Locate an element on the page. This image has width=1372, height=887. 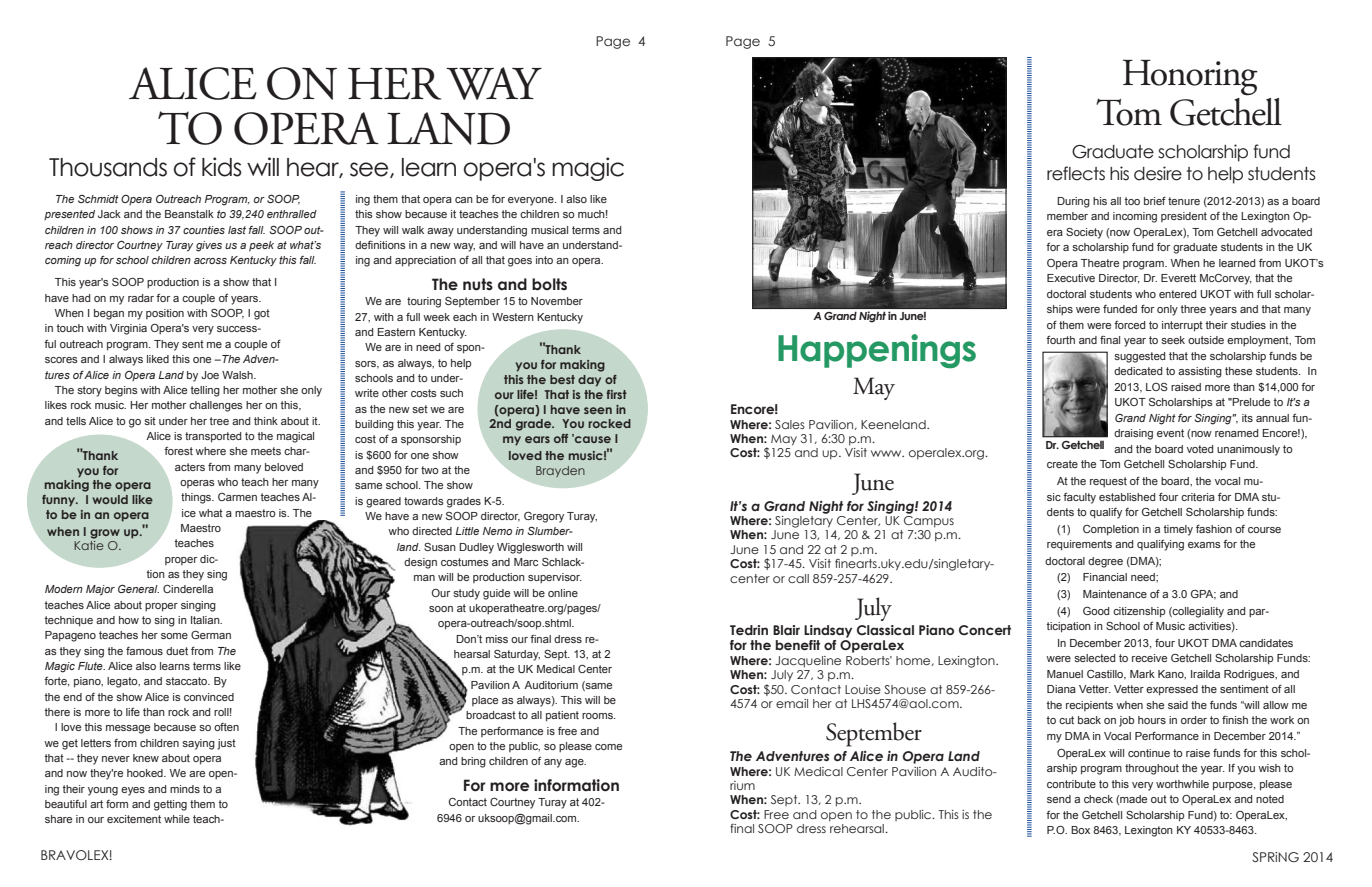
seek is located at coordinates (1173, 340).
